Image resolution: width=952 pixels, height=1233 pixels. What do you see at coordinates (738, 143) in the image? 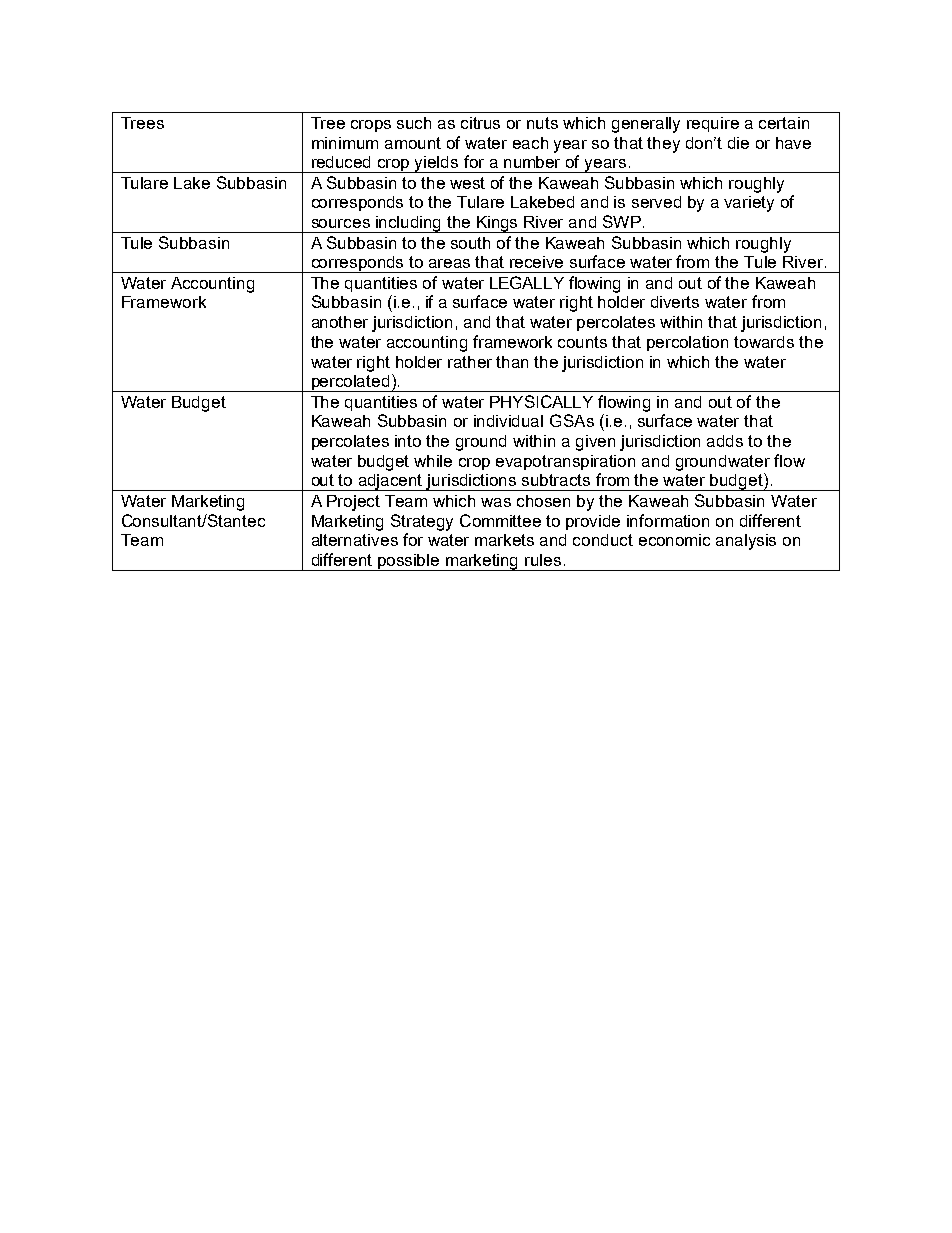
I see `die` at bounding box center [738, 143].
